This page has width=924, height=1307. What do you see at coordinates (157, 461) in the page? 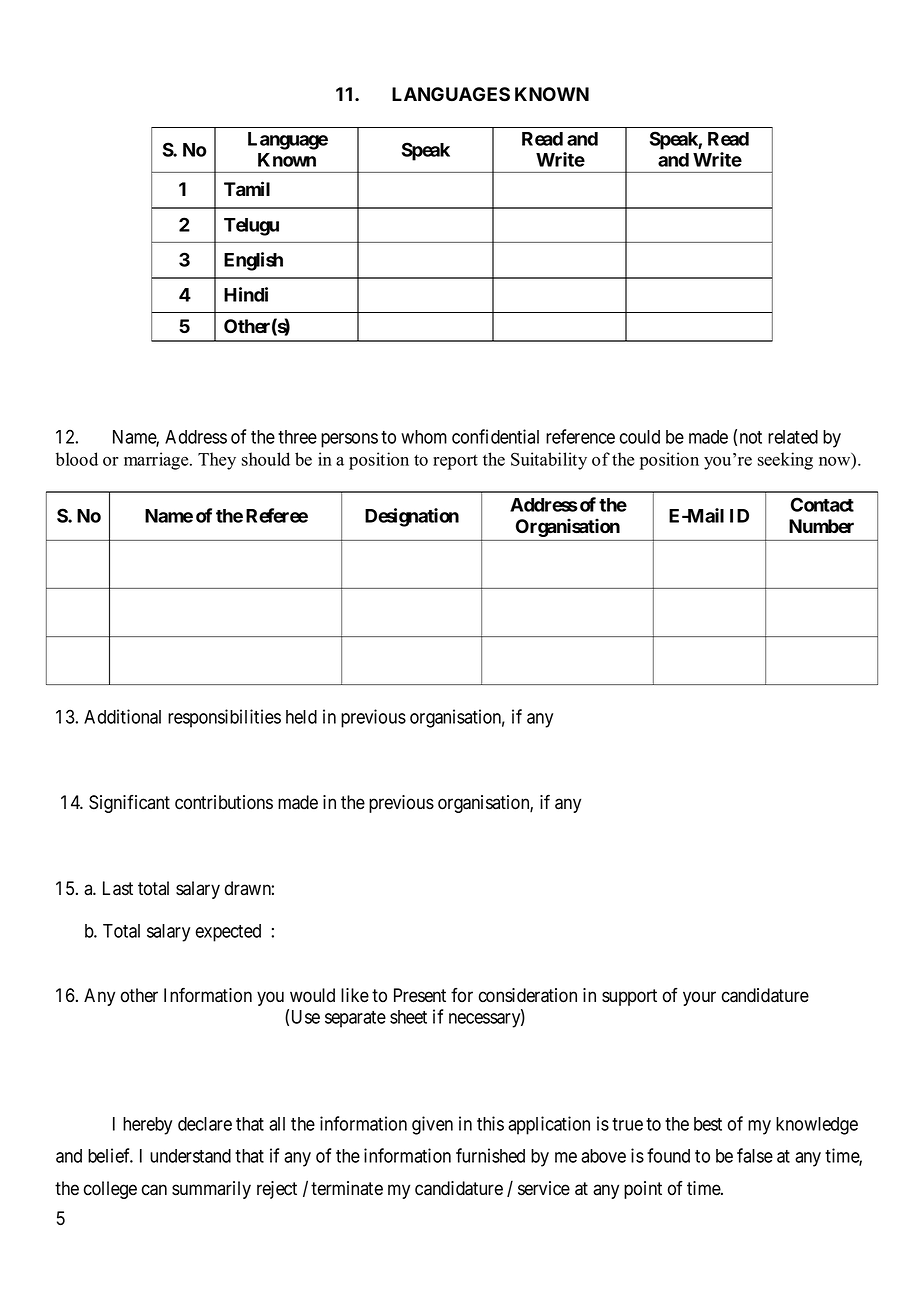
I see `marriage` at bounding box center [157, 461].
